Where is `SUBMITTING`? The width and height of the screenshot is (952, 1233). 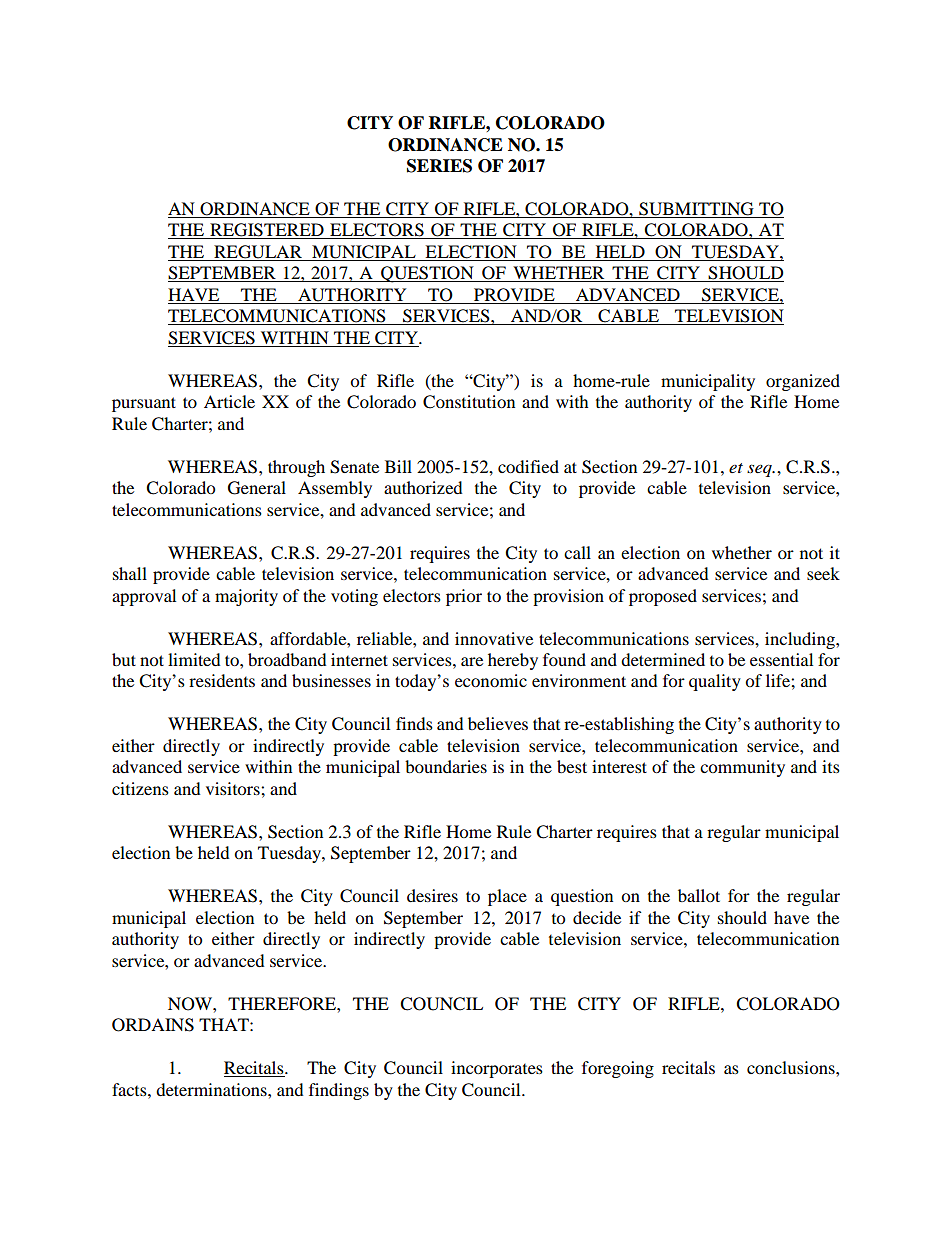
SUBMITTING is located at coordinates (696, 210).
